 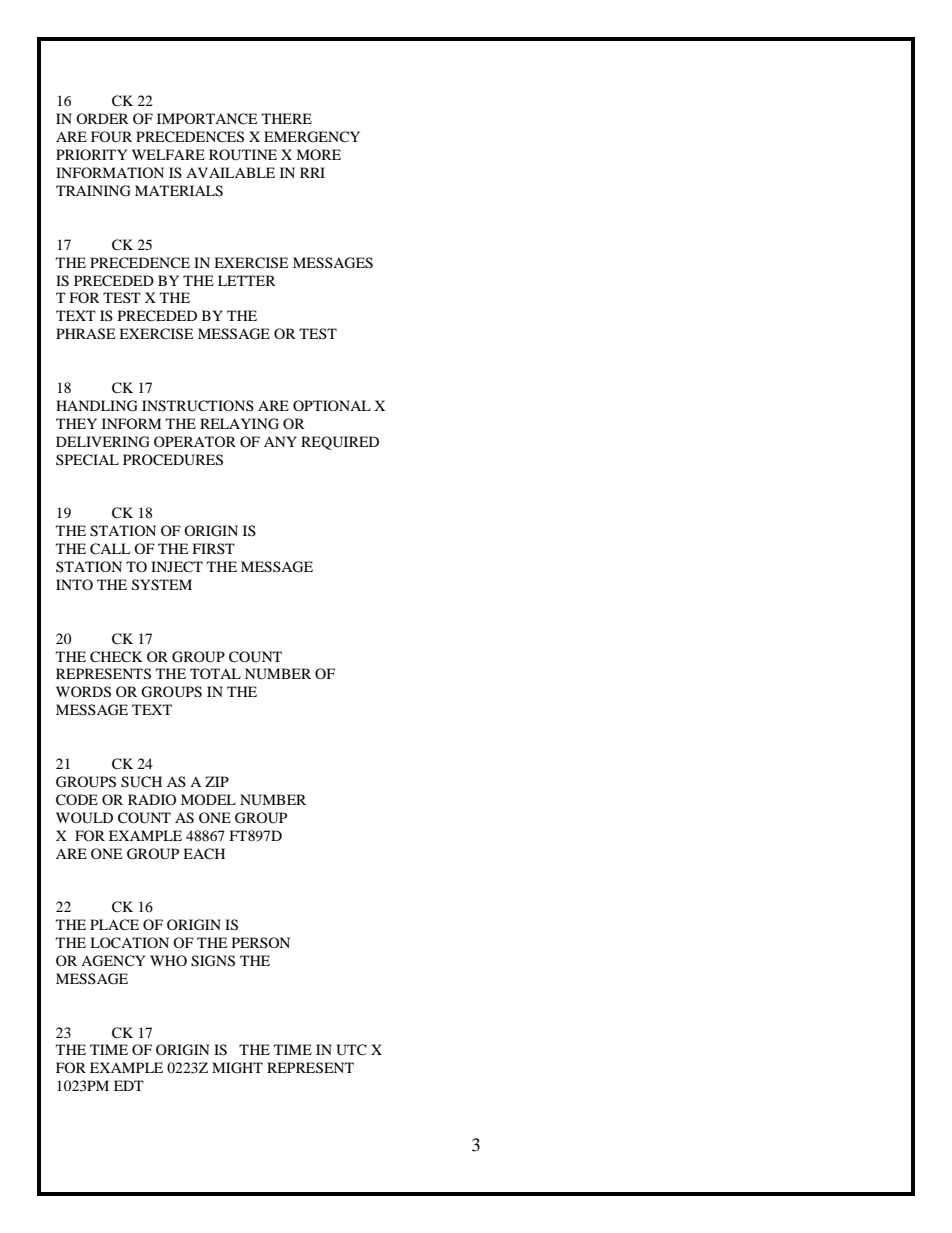 What do you see at coordinates (214, 548) in the screenshot?
I see `FIRST` at bounding box center [214, 548].
